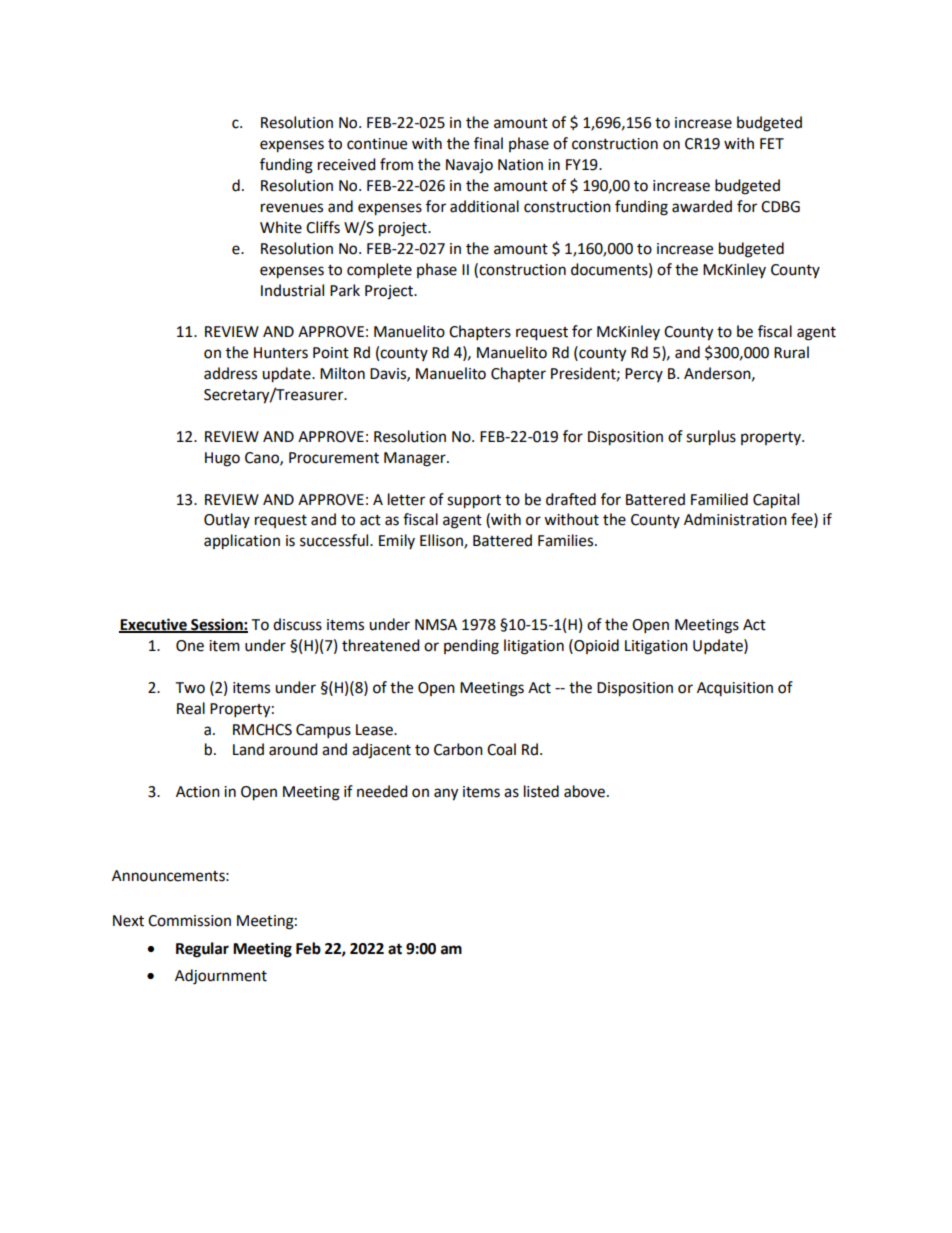 The width and height of the screenshot is (952, 1233). I want to click on awarded, so click(702, 206).
